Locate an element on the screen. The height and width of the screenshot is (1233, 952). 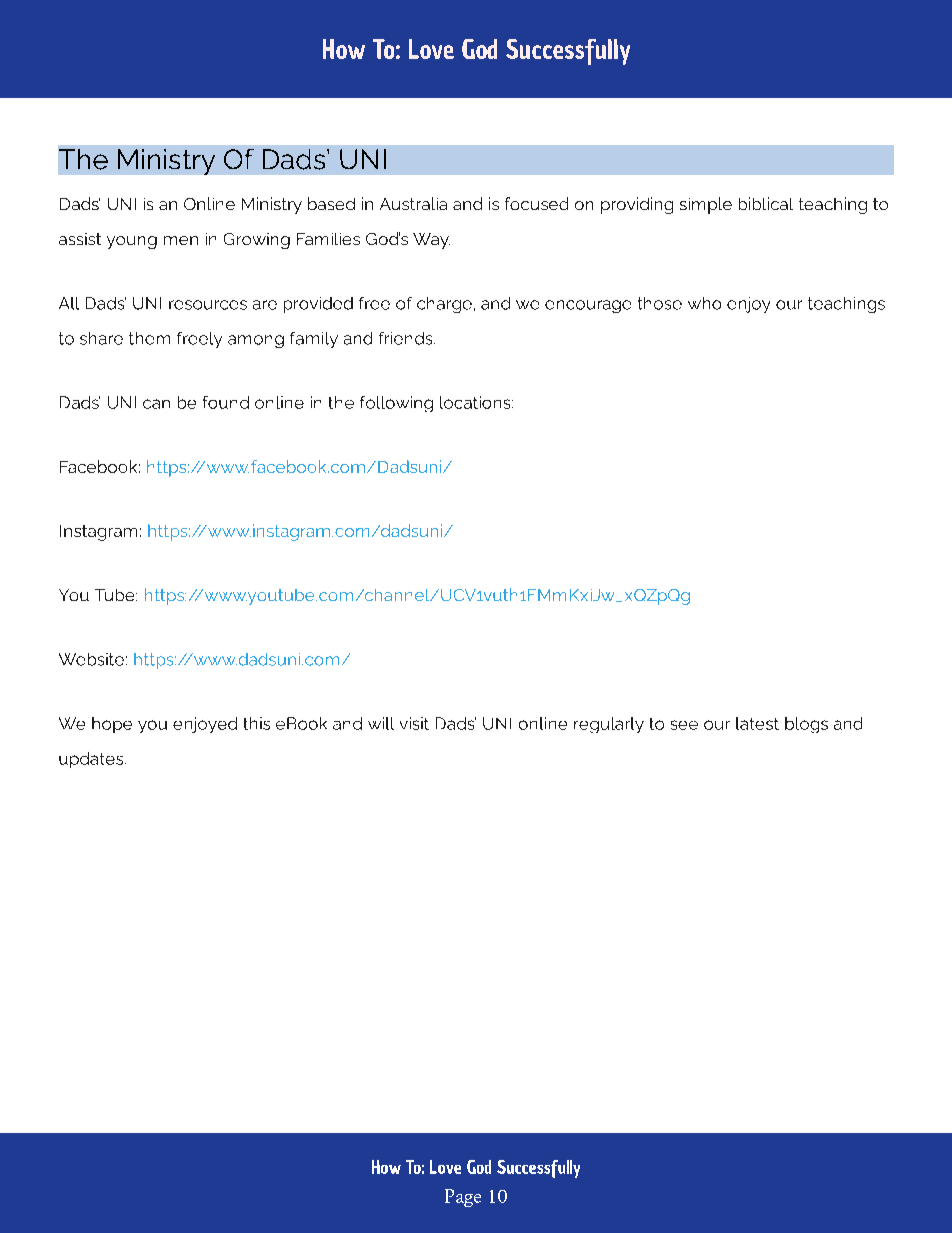
men is located at coordinates (181, 240).
